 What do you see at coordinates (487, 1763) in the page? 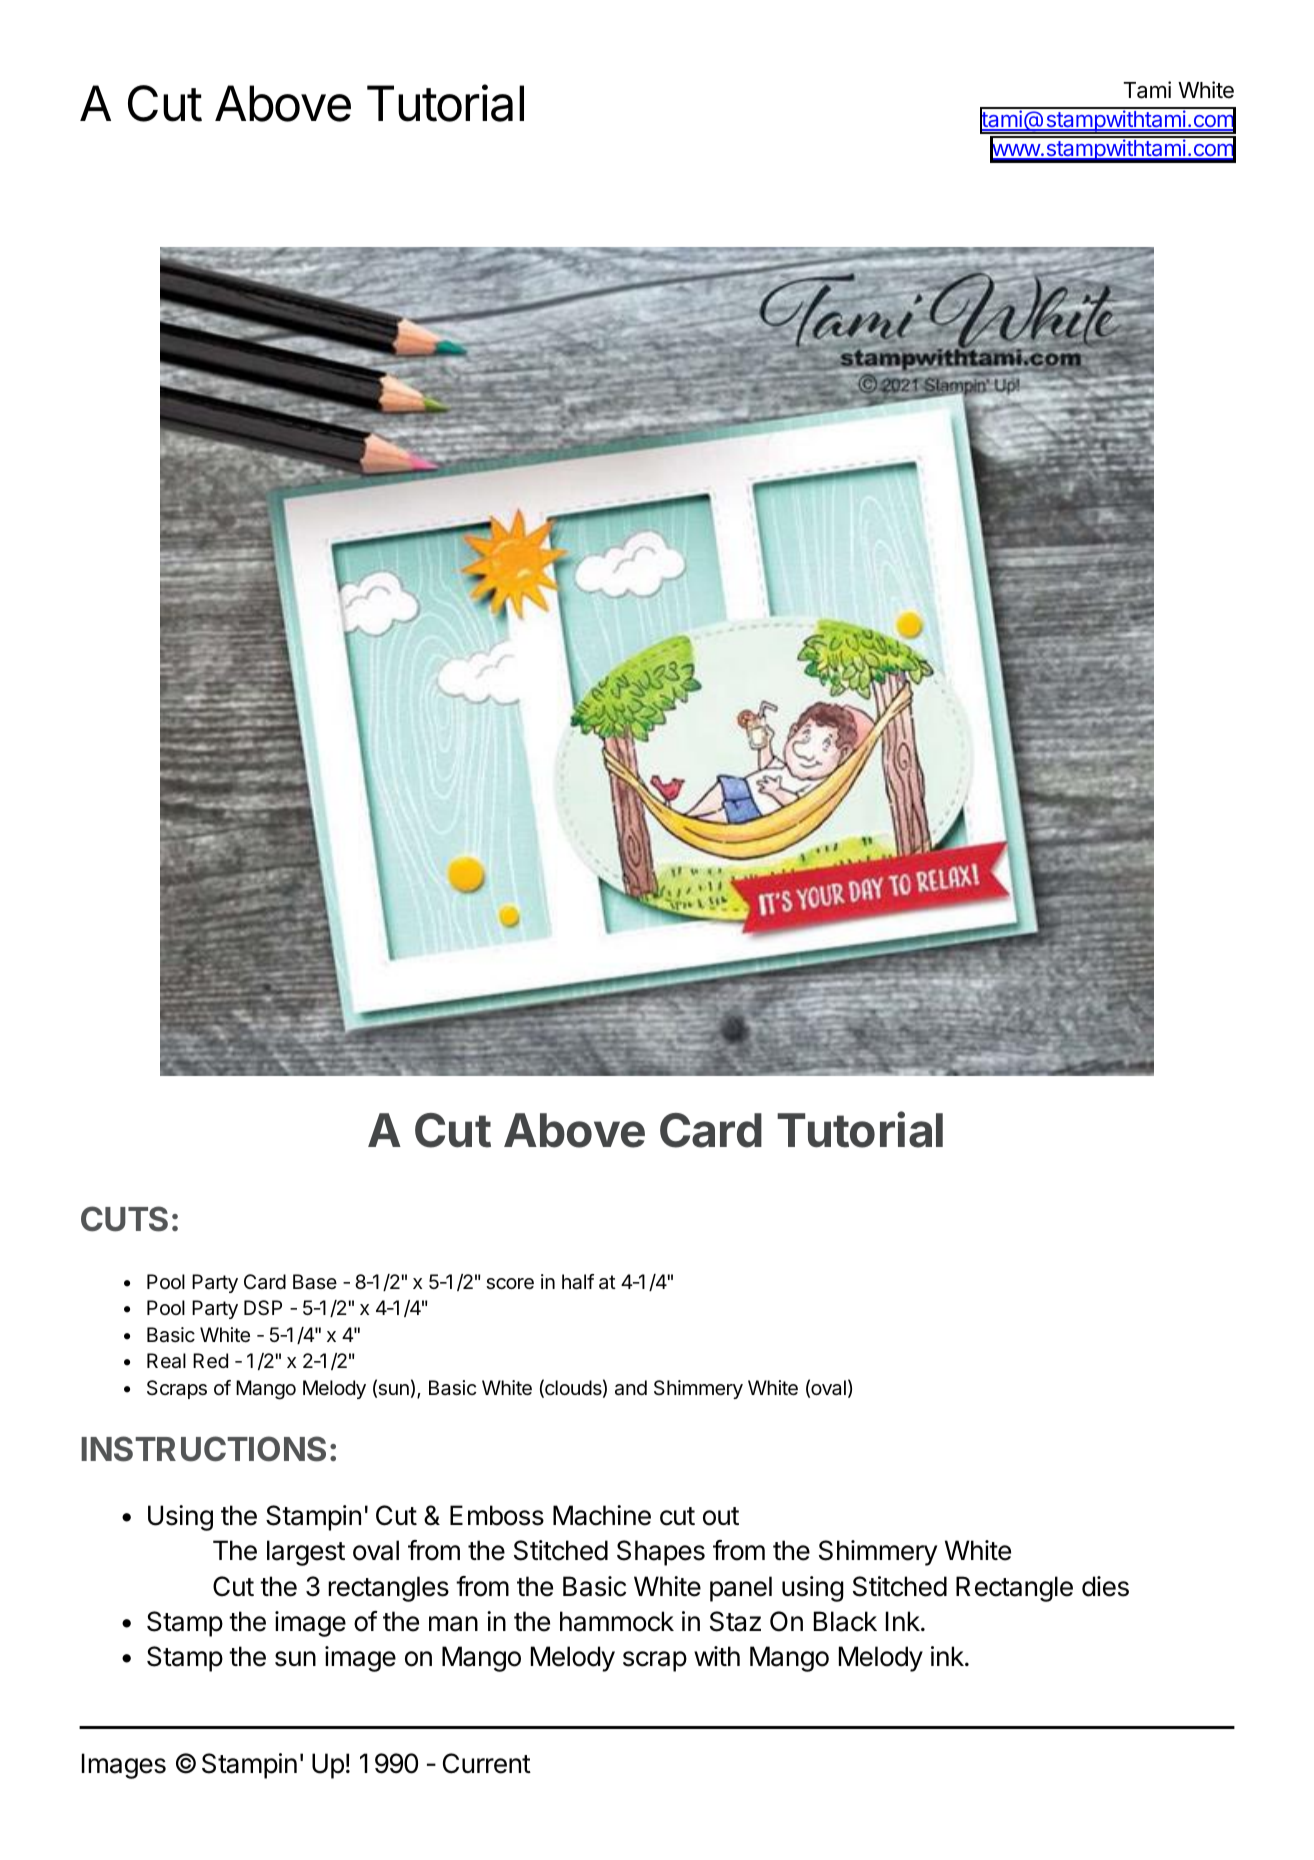
I see `Current` at bounding box center [487, 1763].
